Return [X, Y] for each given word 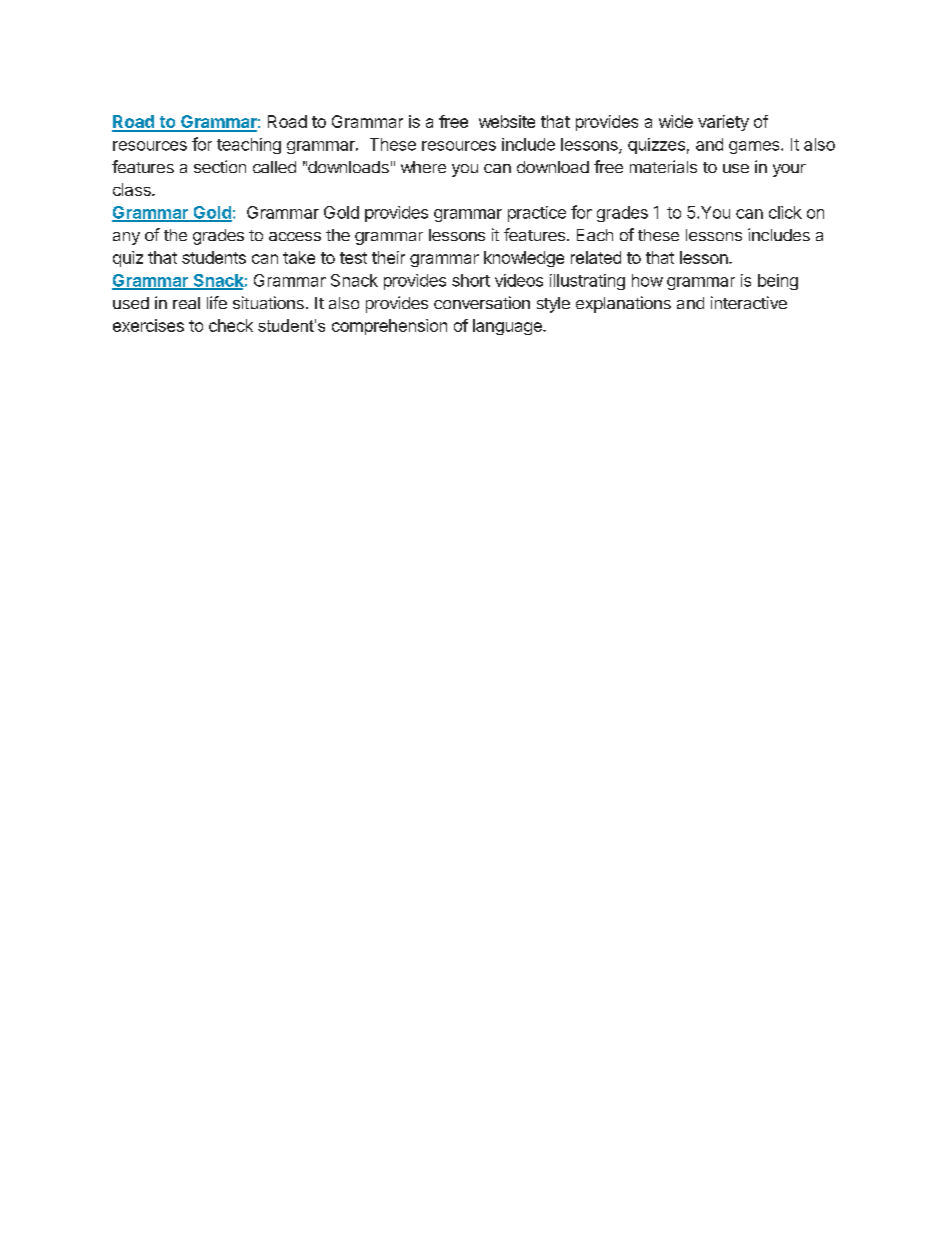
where [423, 167]
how [647, 280]
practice [537, 214]
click [785, 212]
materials [663, 166]
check [231, 325]
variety [723, 123]
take [299, 257]
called [274, 167]
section [220, 166]
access [295, 236]
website [507, 121]
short [471, 280]
